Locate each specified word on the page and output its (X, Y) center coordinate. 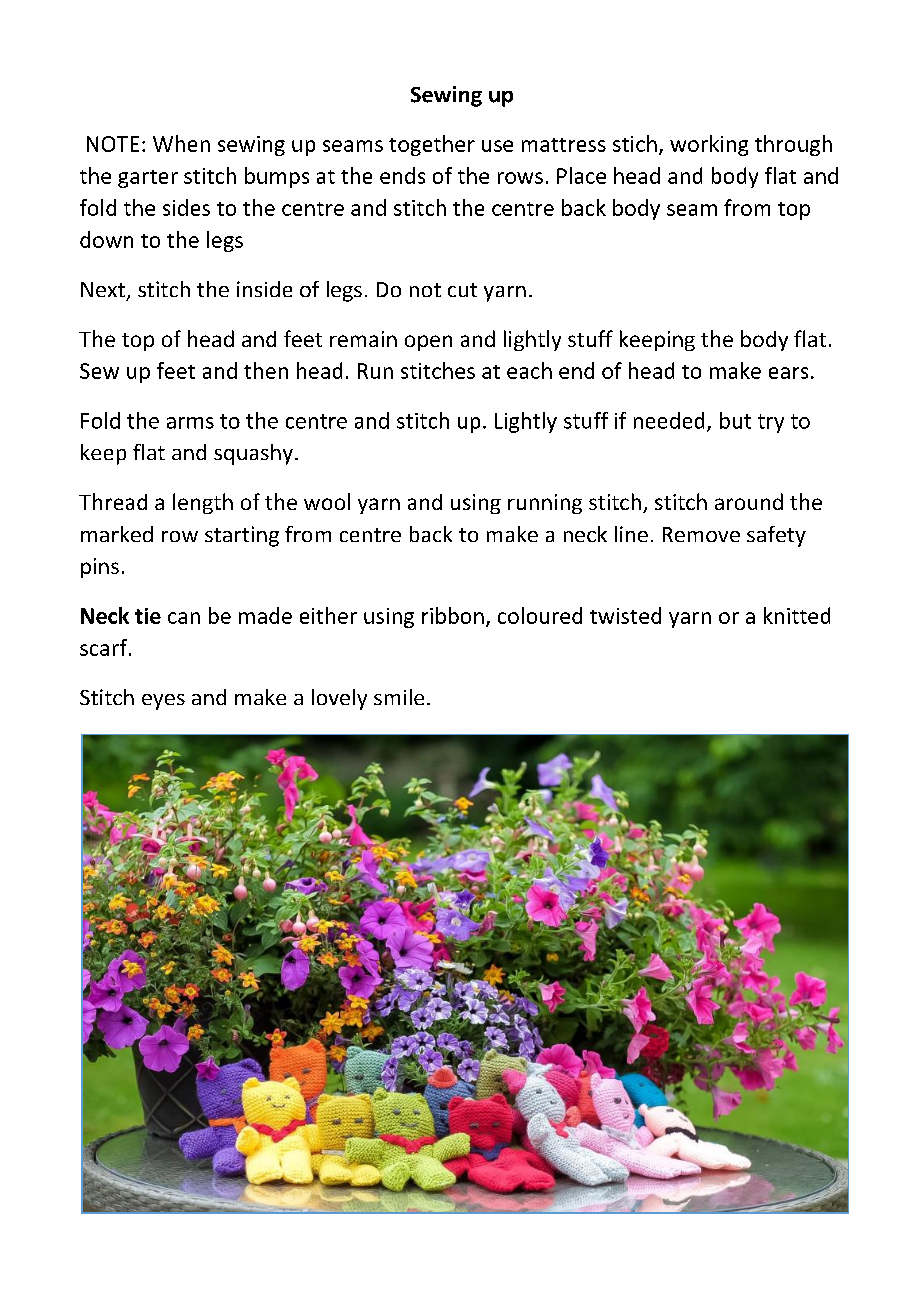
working (709, 145)
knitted (797, 615)
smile (399, 697)
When (181, 143)
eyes (163, 702)
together (432, 145)
